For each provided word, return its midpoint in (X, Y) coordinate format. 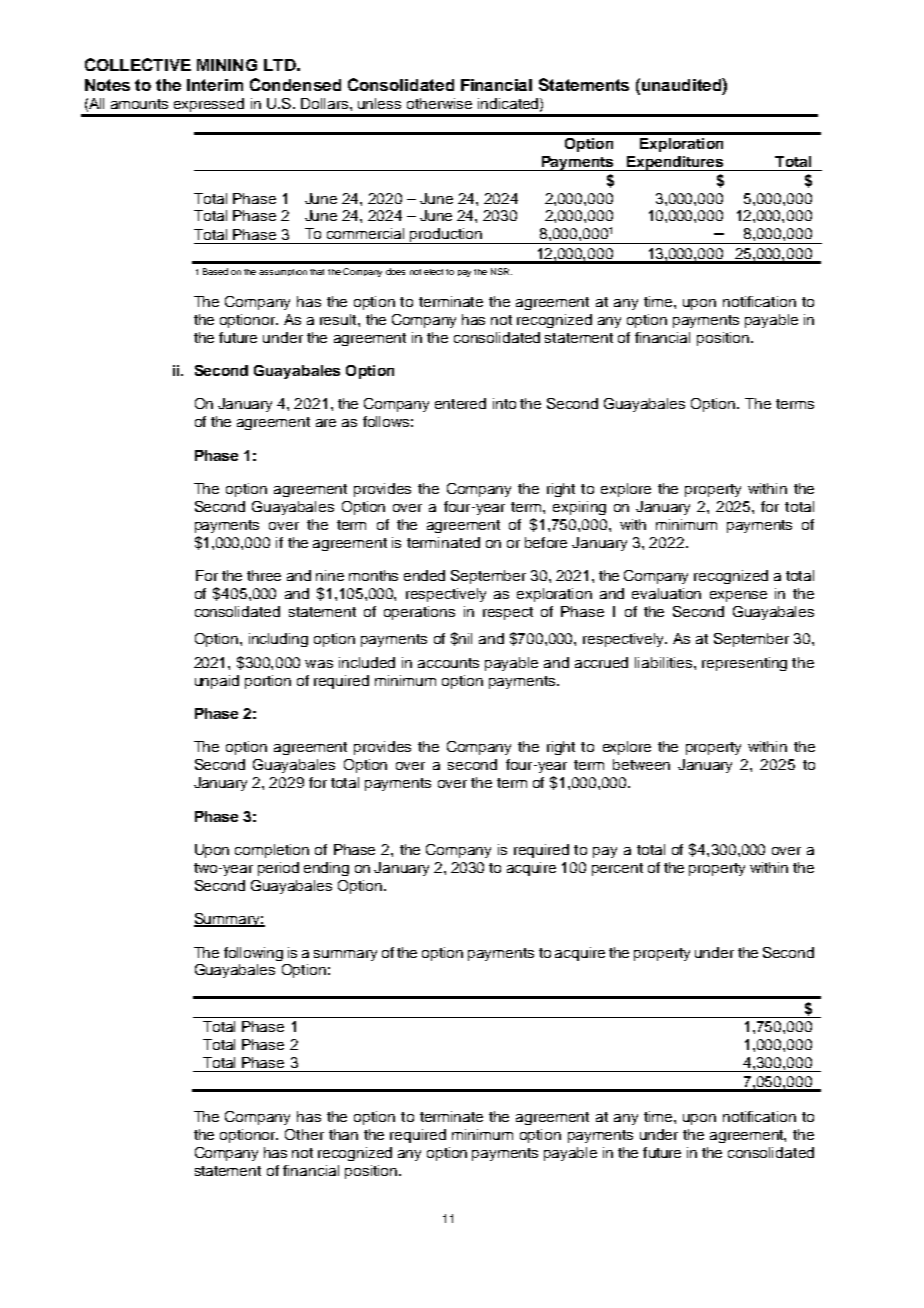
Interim (215, 85)
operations (419, 613)
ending (326, 869)
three (264, 575)
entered (460, 403)
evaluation (666, 593)
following (253, 954)
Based (215, 271)
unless (379, 103)
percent (617, 869)
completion (272, 851)
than (343, 1134)
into (504, 403)
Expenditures (675, 163)
